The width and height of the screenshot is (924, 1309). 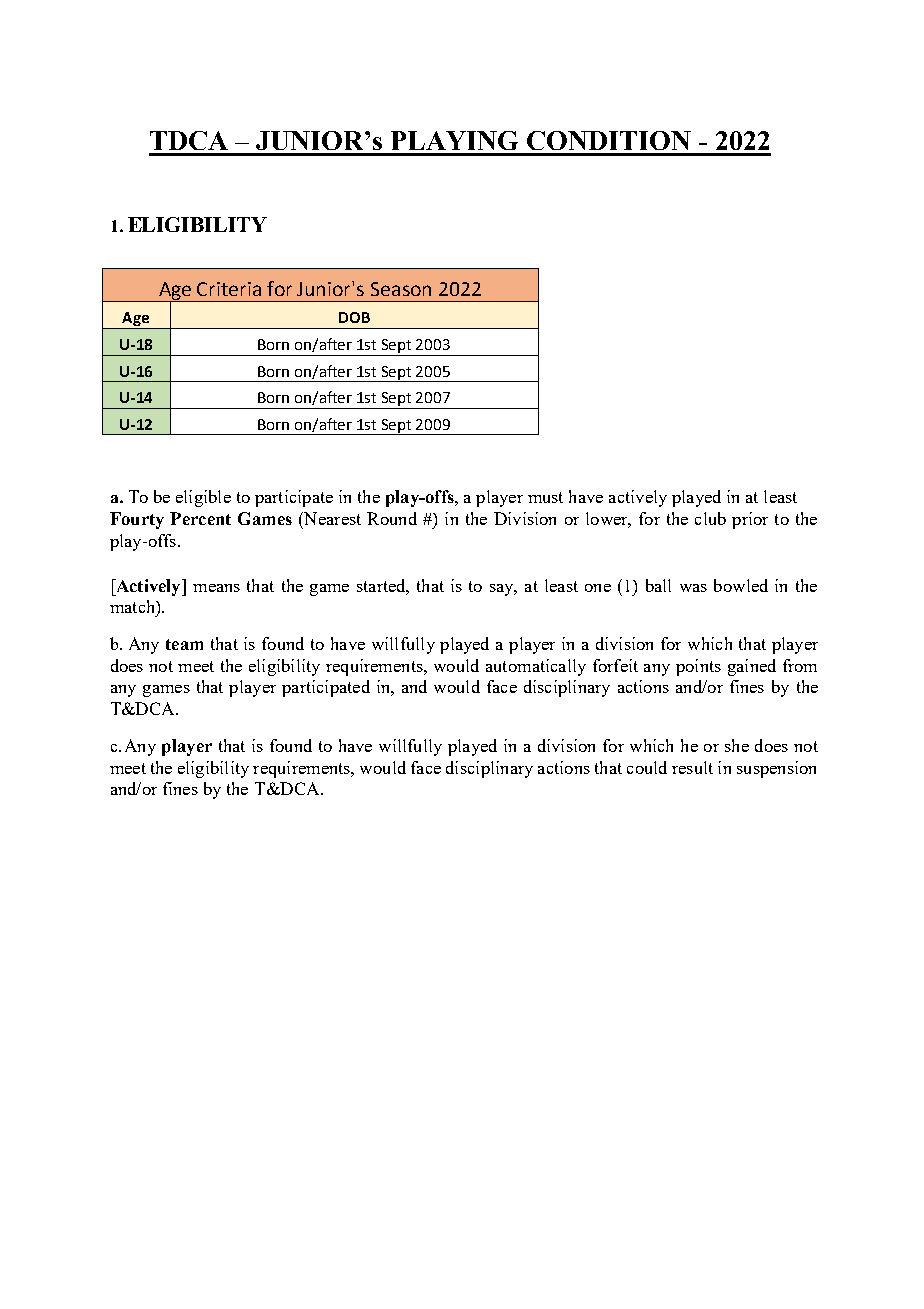 I want to click on could, so click(x=647, y=767).
